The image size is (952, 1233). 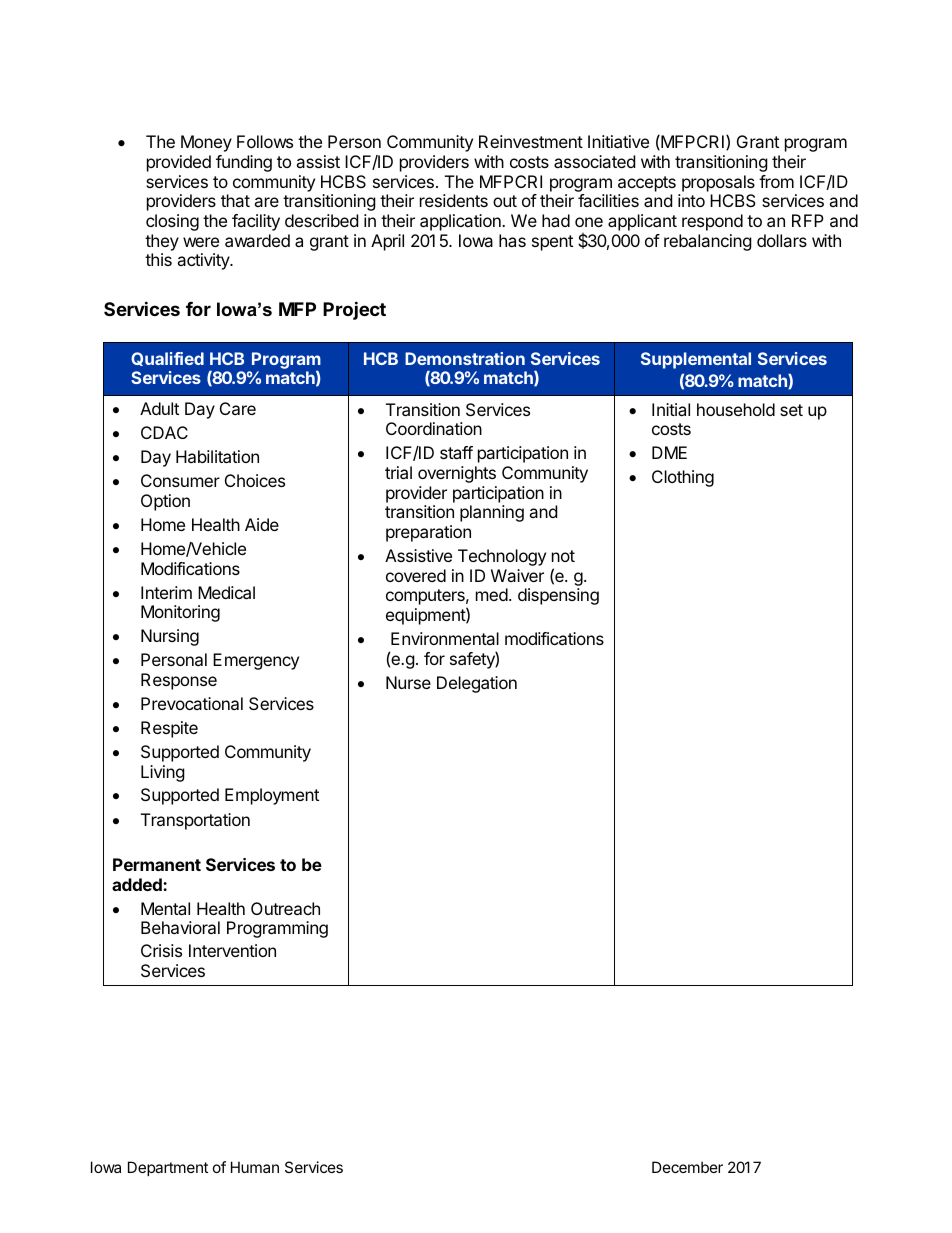 I want to click on overnights, so click(x=457, y=474).
